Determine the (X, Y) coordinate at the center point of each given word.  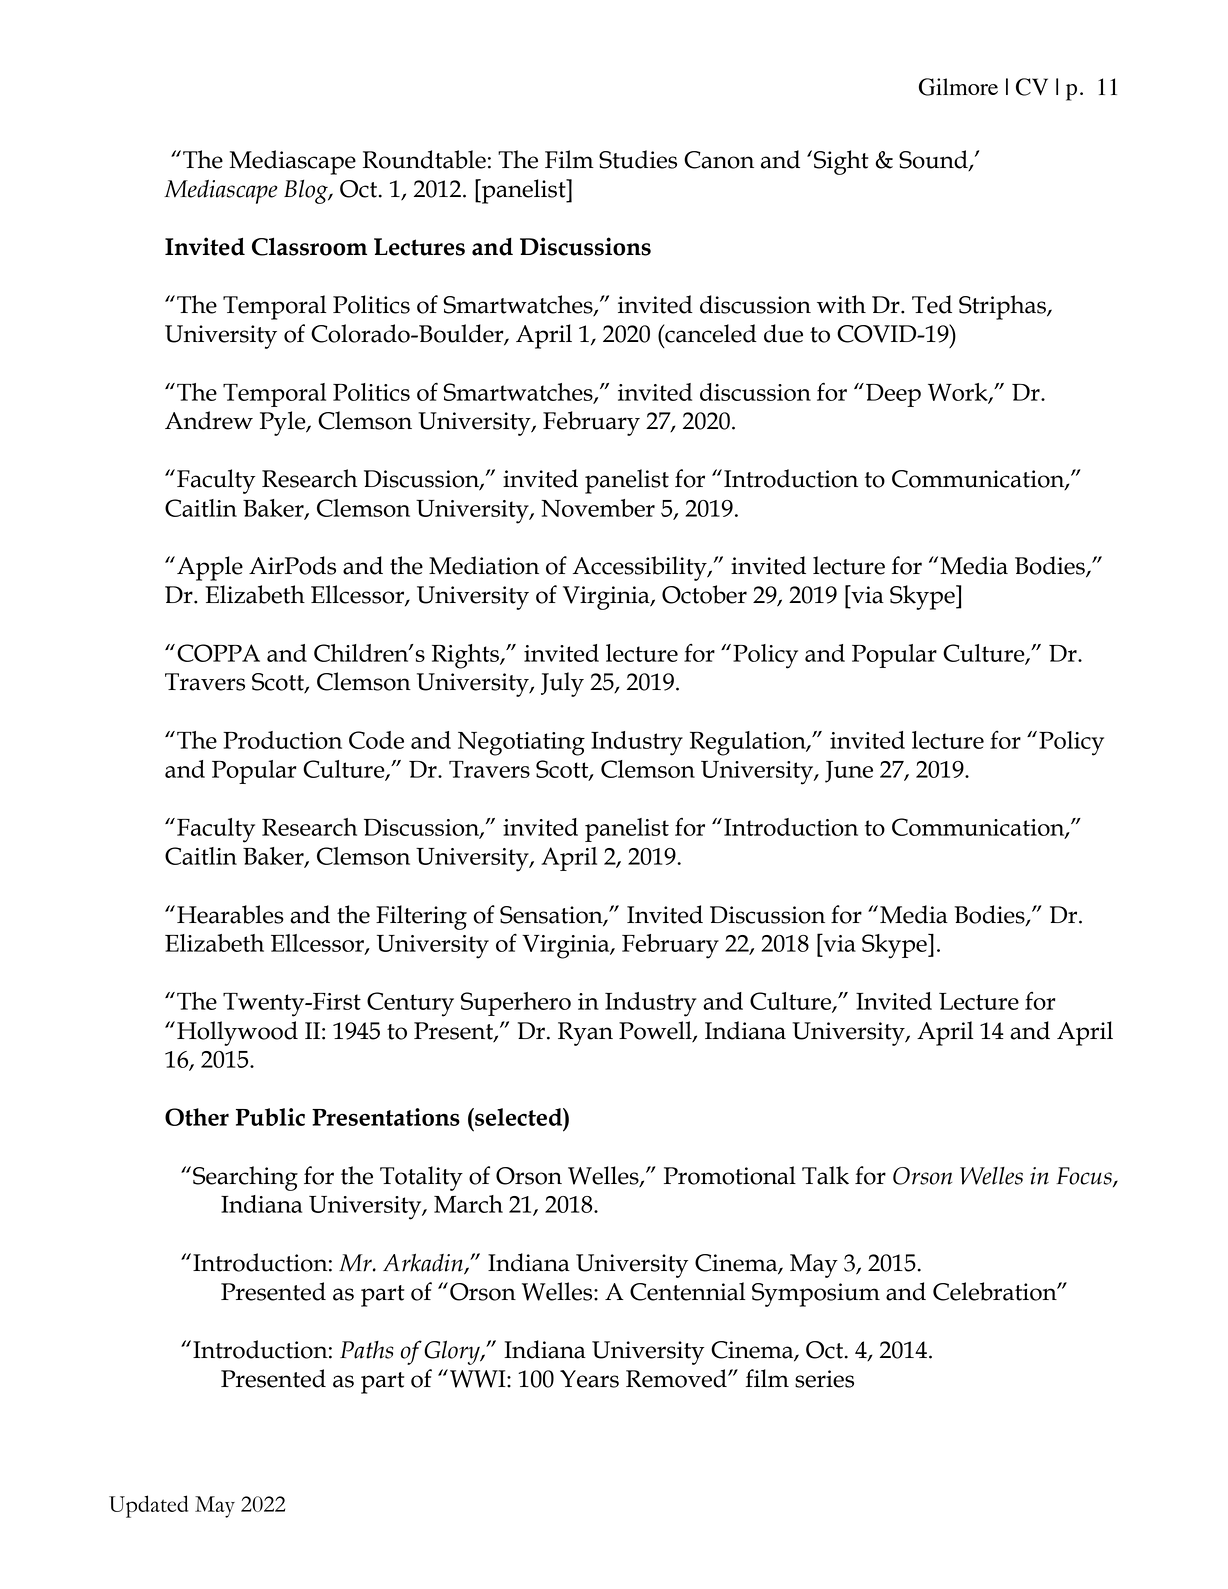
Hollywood (237, 1033)
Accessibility (641, 568)
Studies (638, 159)
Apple (210, 568)
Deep (893, 395)
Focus (1085, 1177)
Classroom (309, 246)
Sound (934, 160)
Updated (148, 1506)
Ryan (585, 1034)
